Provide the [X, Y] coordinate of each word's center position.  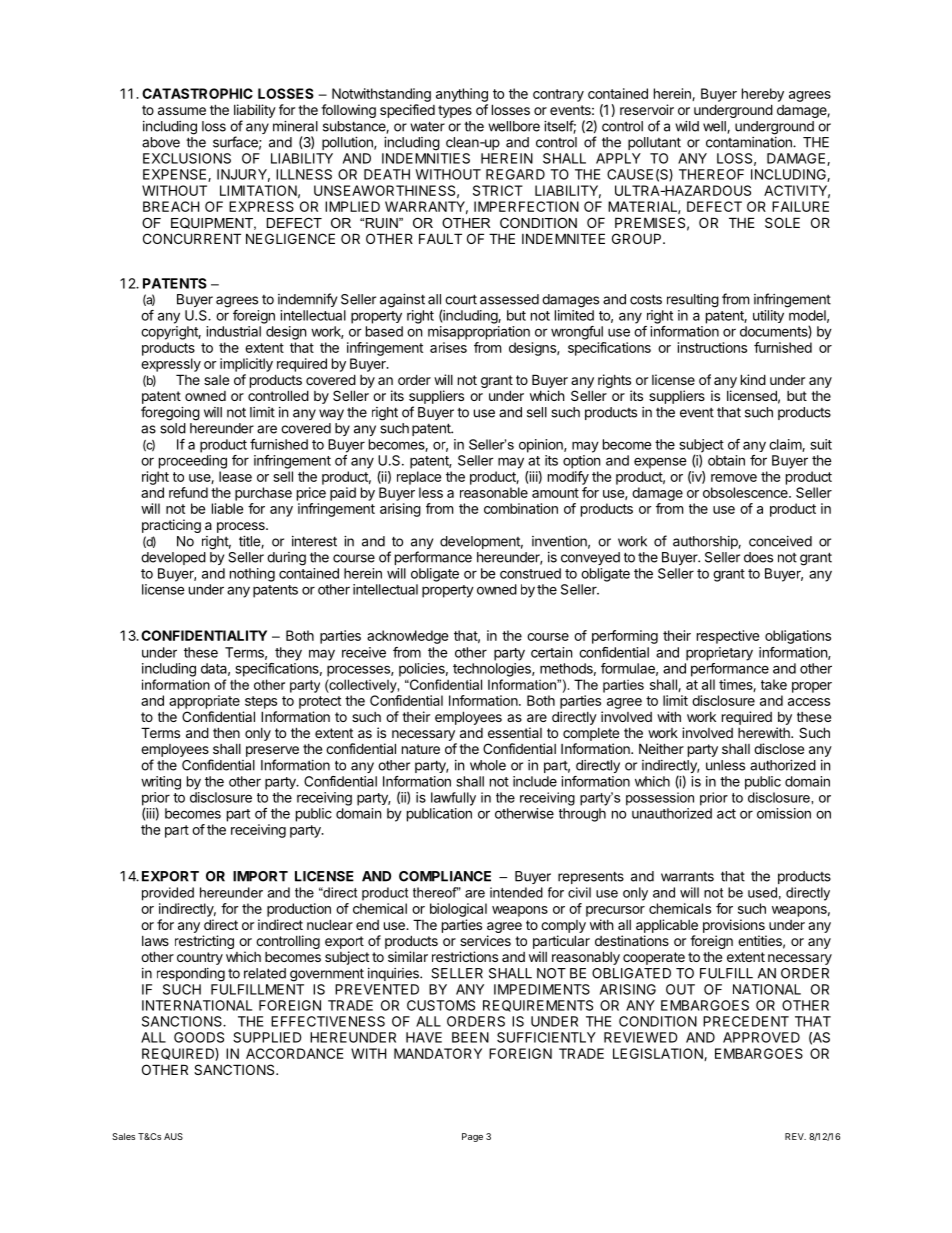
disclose [779, 748]
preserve [272, 751]
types [455, 111]
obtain [726, 460]
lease [235, 476]
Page [472, 1137]
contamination [750, 142]
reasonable [494, 492]
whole [488, 765]
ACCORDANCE [294, 1053]
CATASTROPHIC [197, 93]
